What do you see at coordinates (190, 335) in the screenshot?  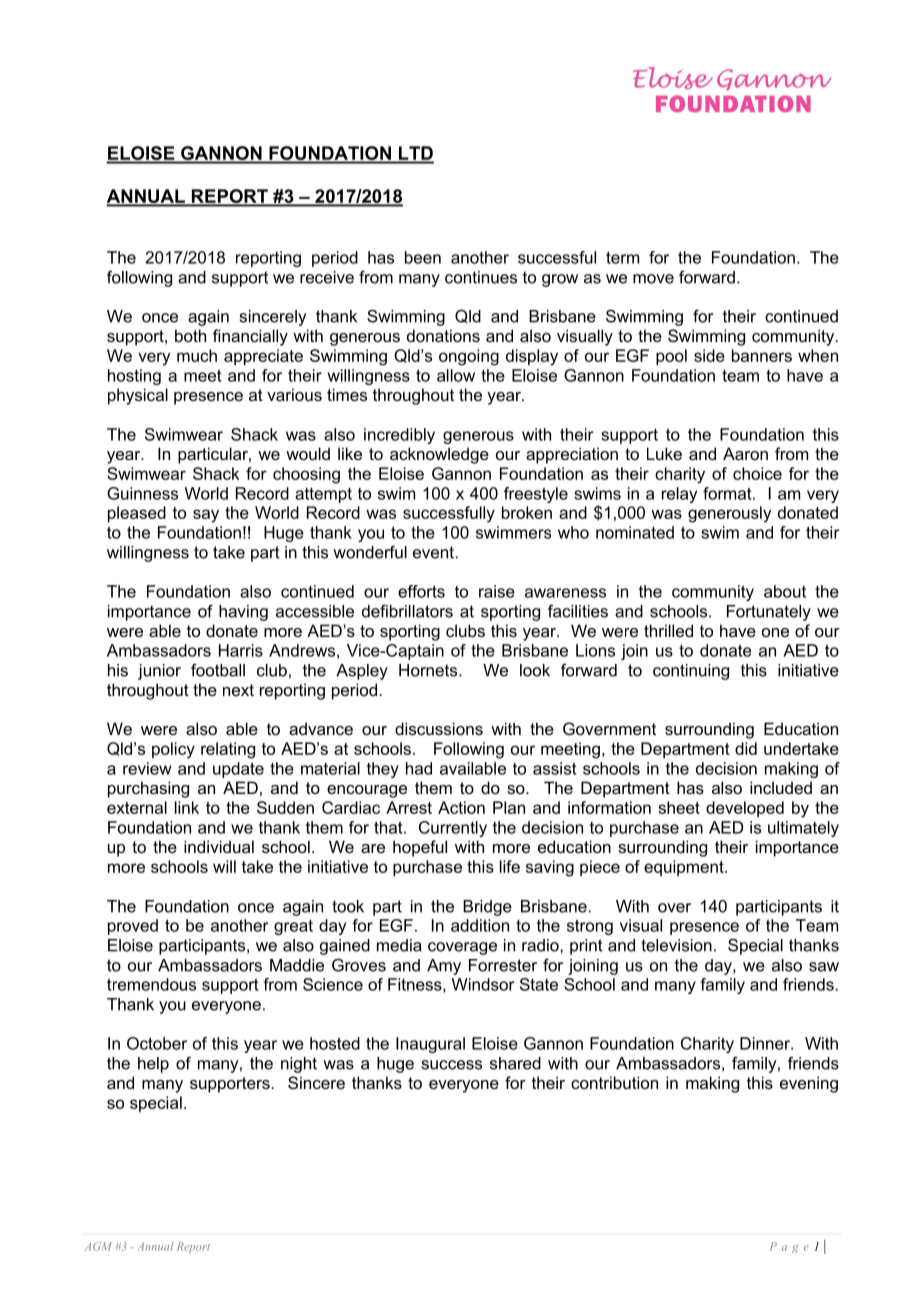 I see `both` at bounding box center [190, 335].
